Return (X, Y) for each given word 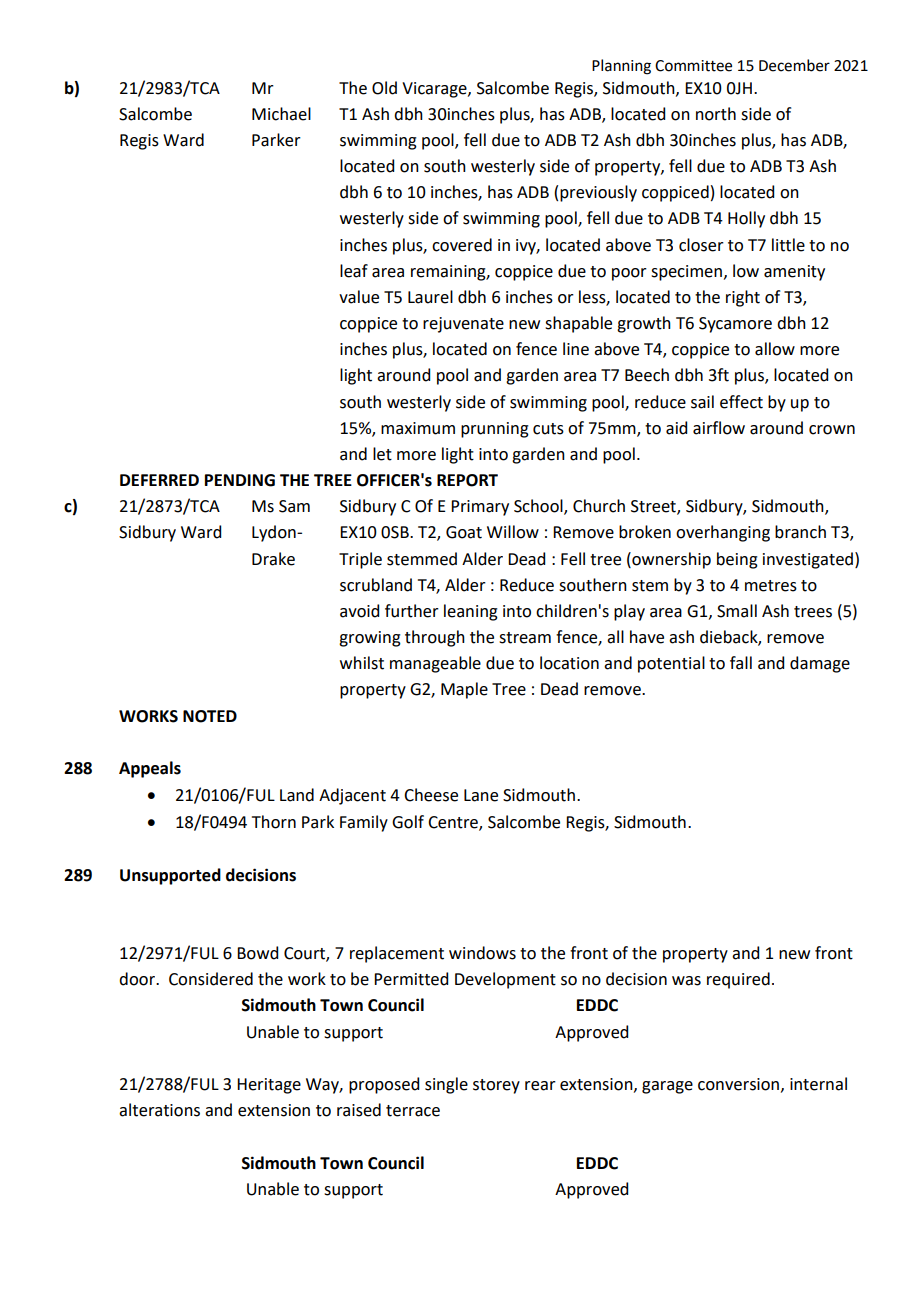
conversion (738, 1084)
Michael (281, 114)
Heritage (269, 1086)
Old (384, 88)
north (716, 114)
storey (496, 1086)
